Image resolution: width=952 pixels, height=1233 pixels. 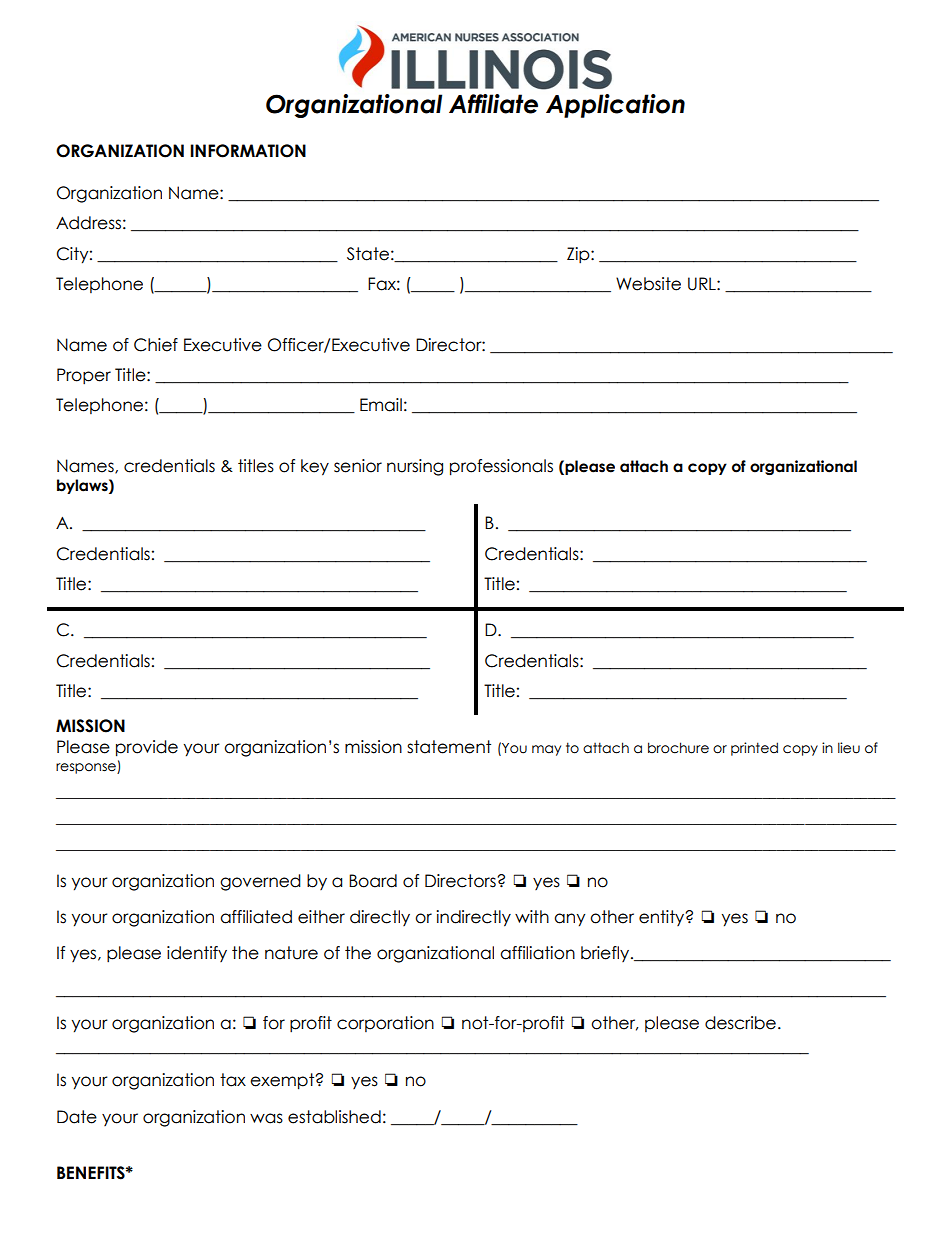 What do you see at coordinates (385, 1024) in the image?
I see `corporation` at bounding box center [385, 1024].
